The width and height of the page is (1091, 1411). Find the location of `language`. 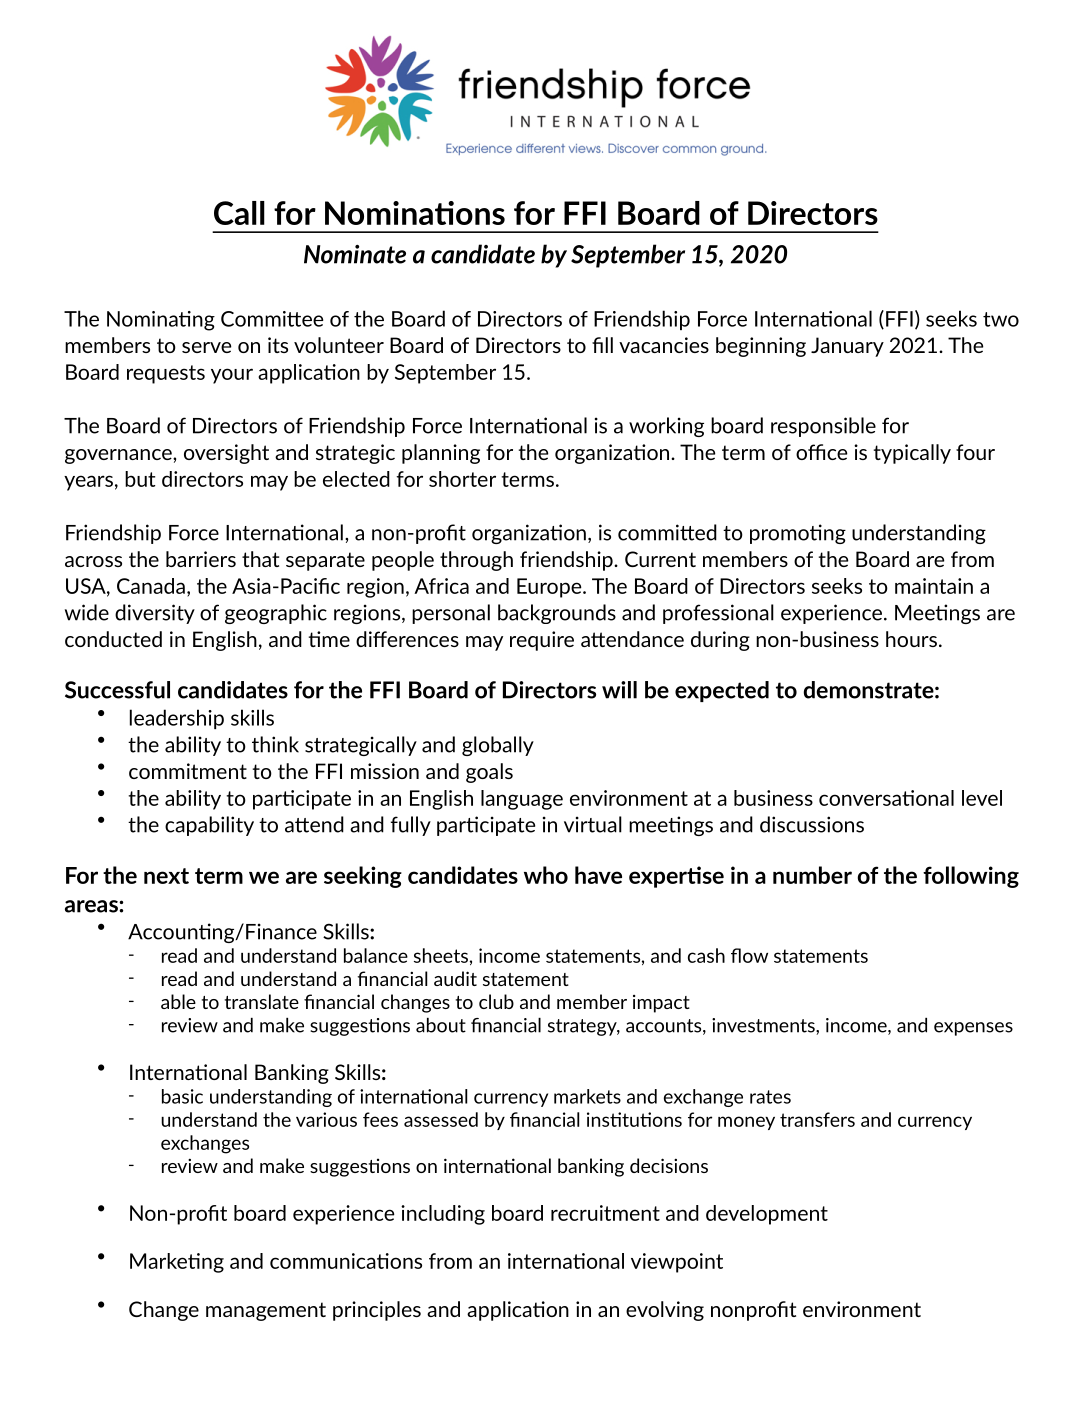

language is located at coordinates (522, 800).
